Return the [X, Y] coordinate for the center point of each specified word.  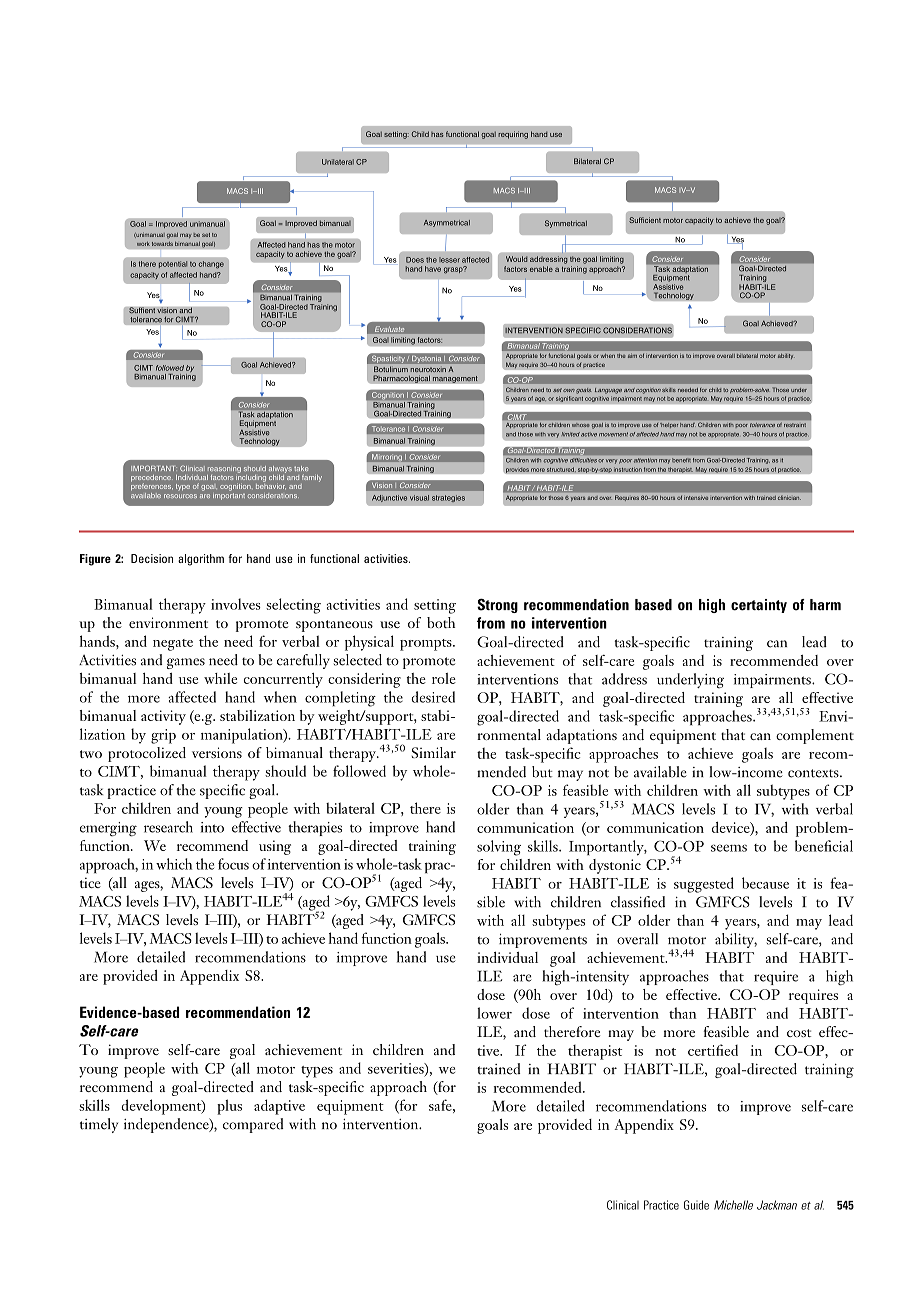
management [455, 379]
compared [253, 1125]
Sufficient [645, 220]
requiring [513, 135]
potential [173, 264]
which [174, 864]
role [444, 678]
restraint [795, 425]
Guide [696, 1205]
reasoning [224, 470]
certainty [759, 606]
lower [494, 1013]
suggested [704, 885]
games [186, 663]
